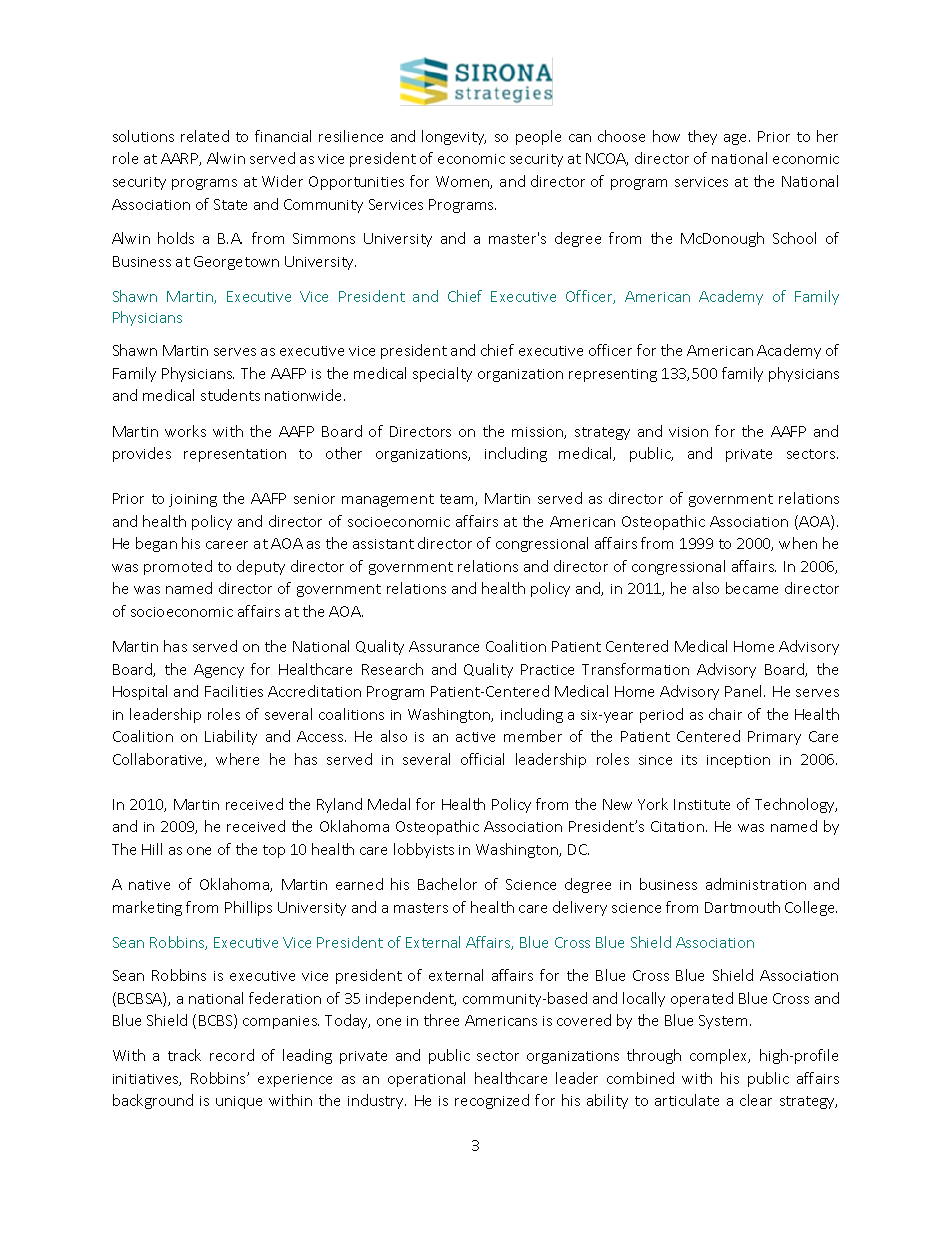  I want to click on recognized, so click(492, 1101).
